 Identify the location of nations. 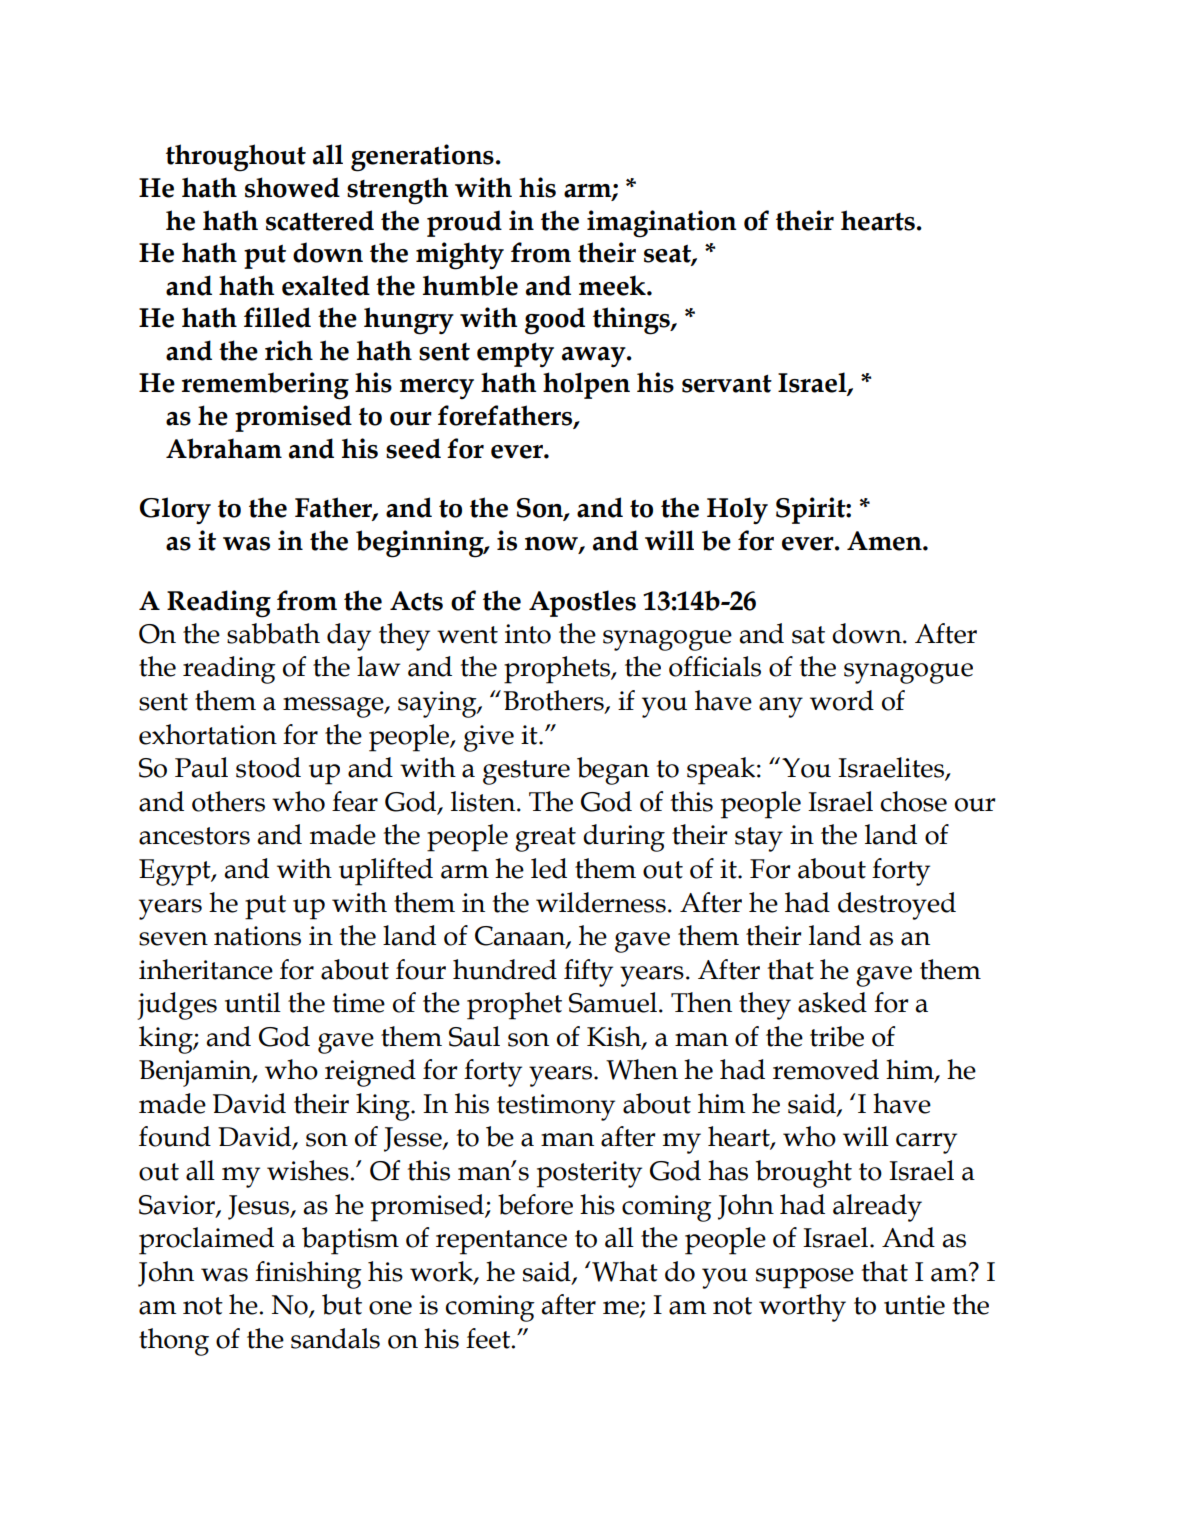
(257, 936).
